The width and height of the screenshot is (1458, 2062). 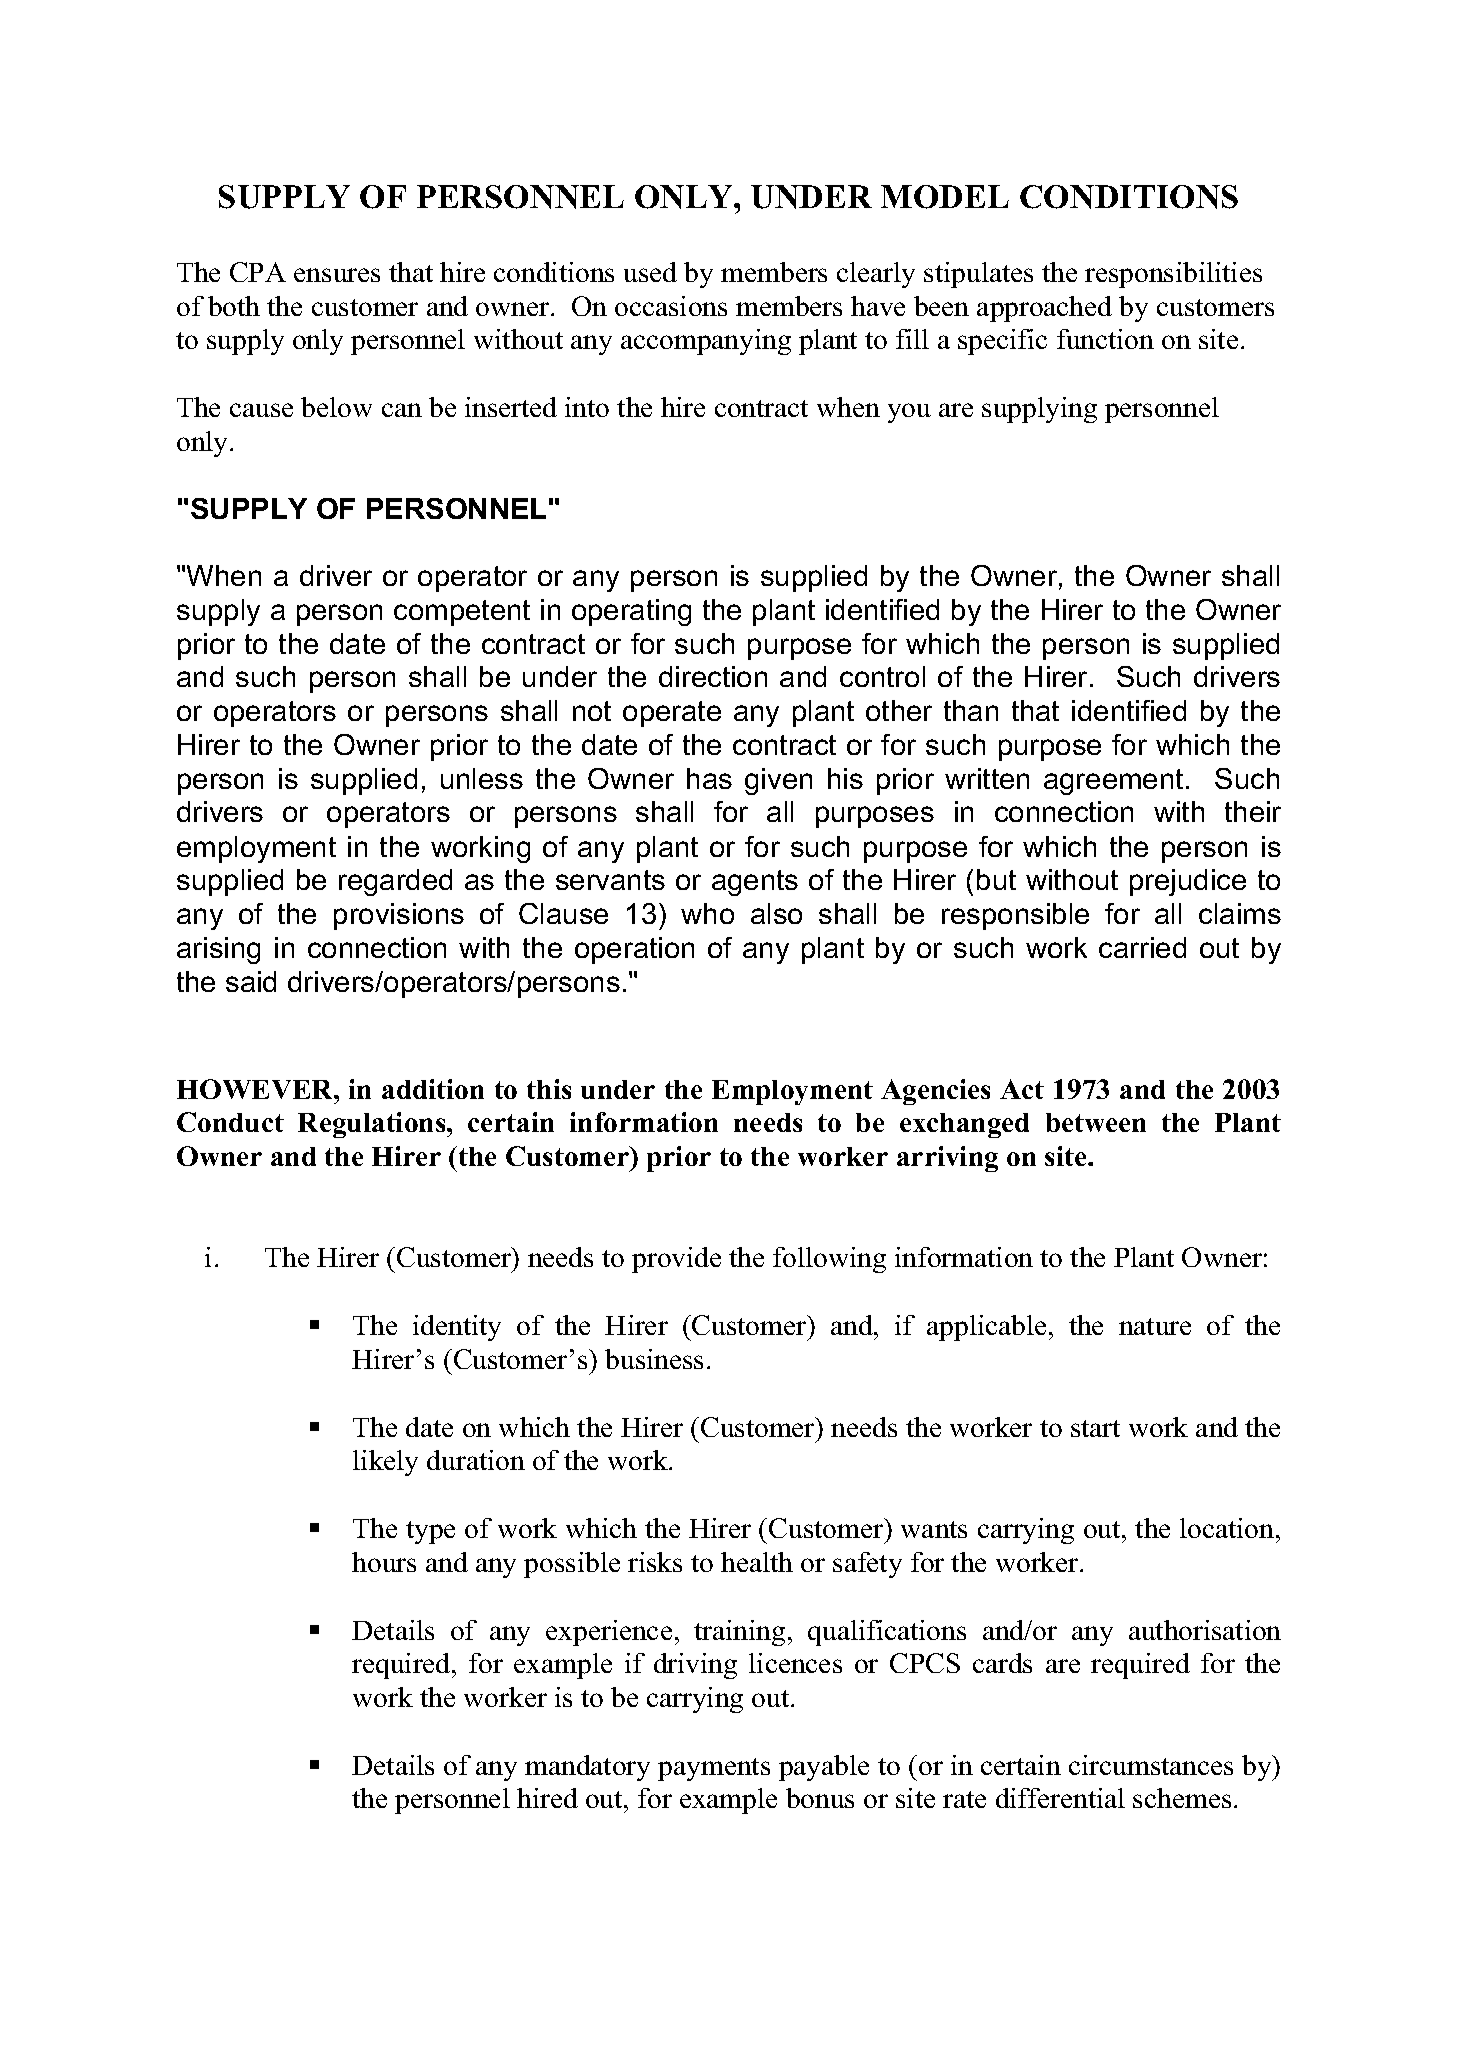 I want to click on nature, so click(x=1155, y=1326).
